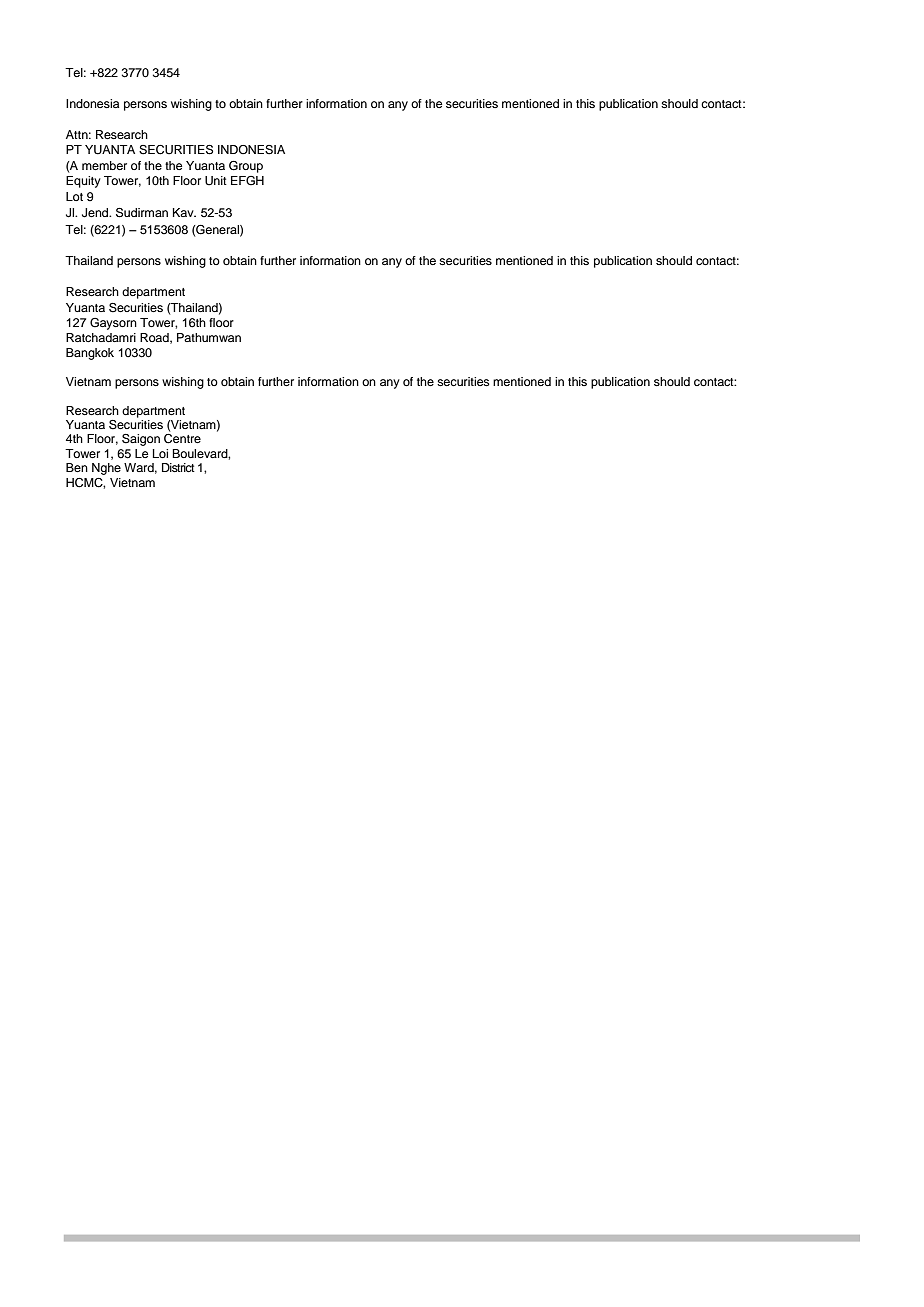  I want to click on Saigon, so click(141, 440).
